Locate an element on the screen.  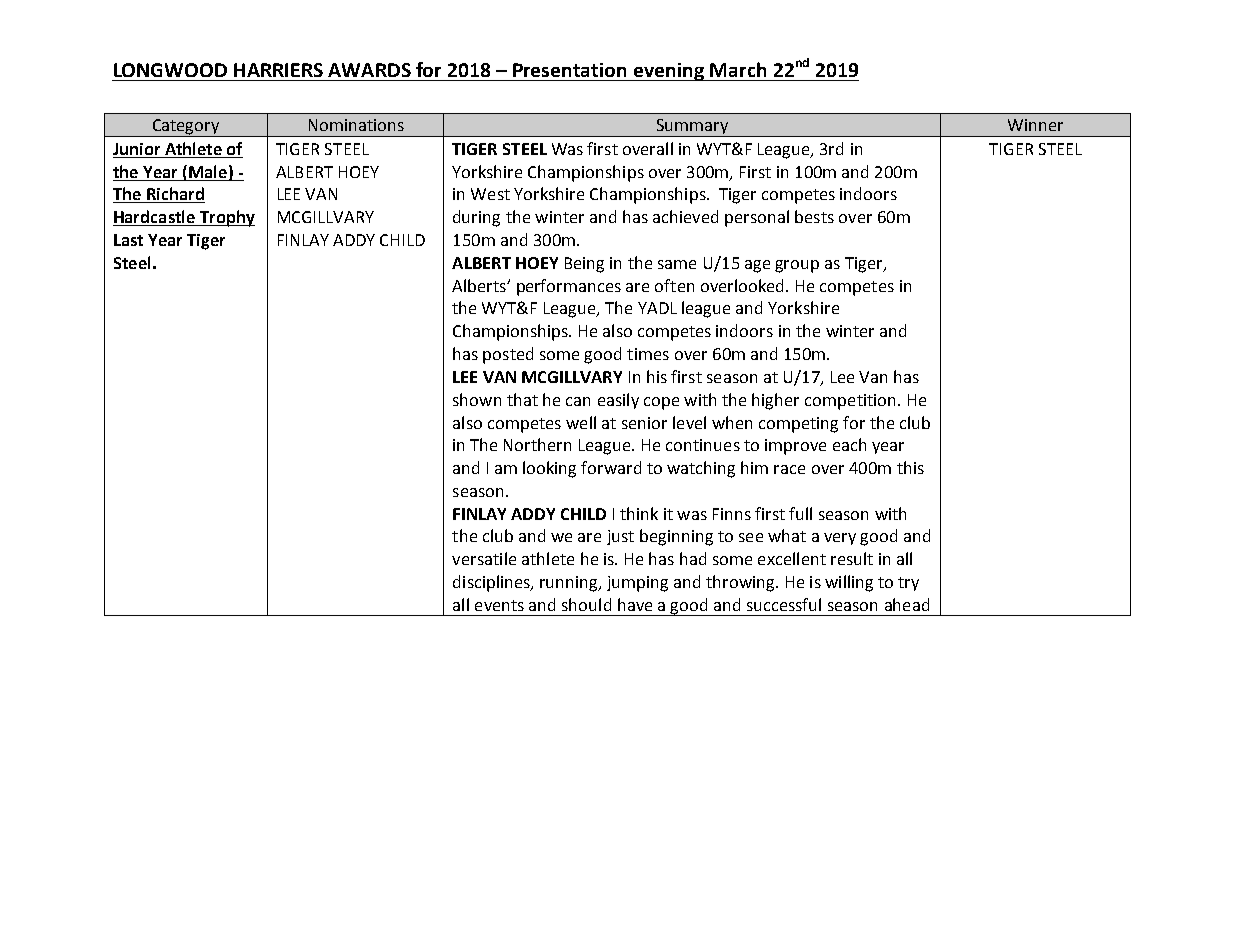
posted is located at coordinates (508, 355).
